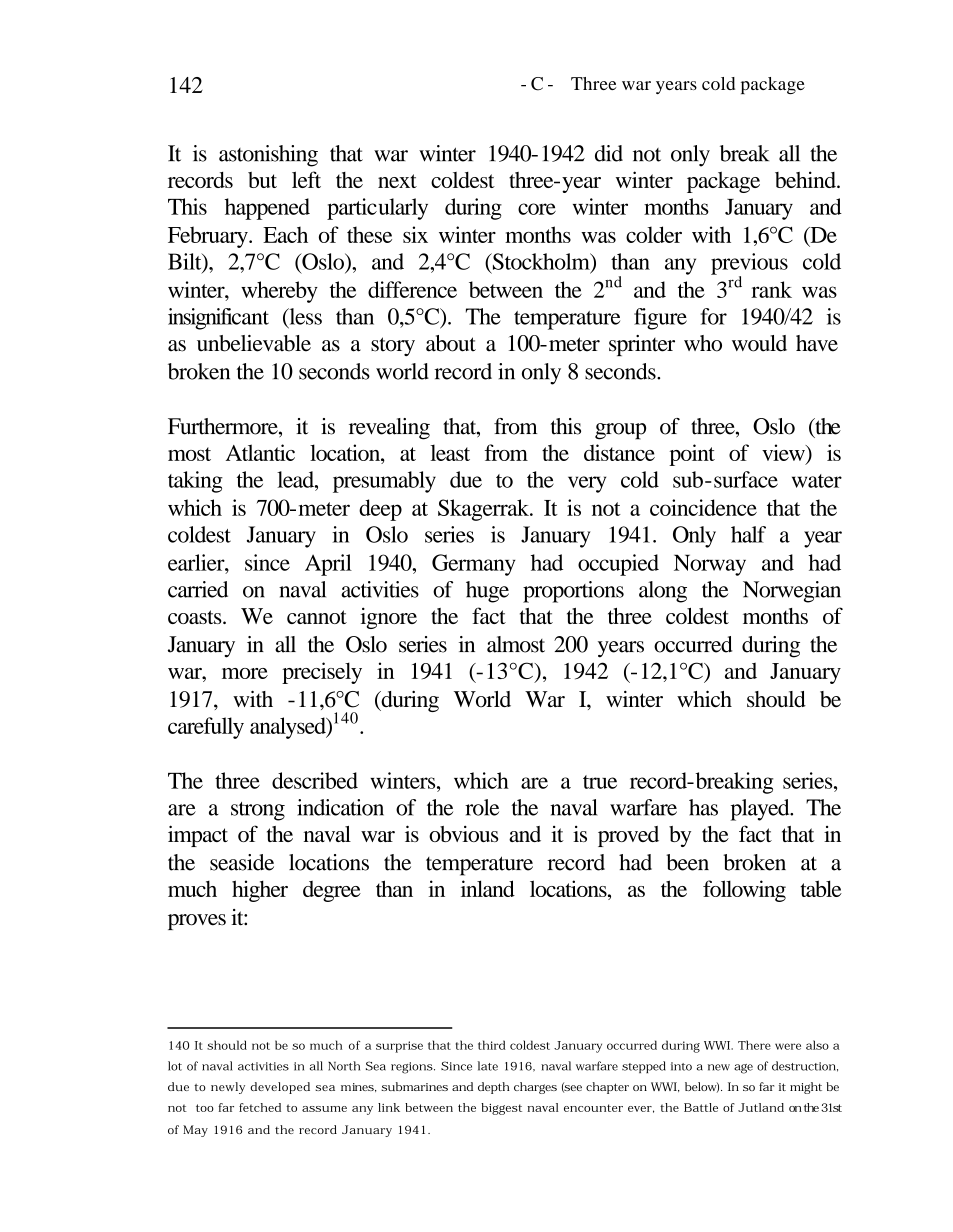  What do you see at coordinates (806, 179) in the page?
I see `behind` at bounding box center [806, 179].
